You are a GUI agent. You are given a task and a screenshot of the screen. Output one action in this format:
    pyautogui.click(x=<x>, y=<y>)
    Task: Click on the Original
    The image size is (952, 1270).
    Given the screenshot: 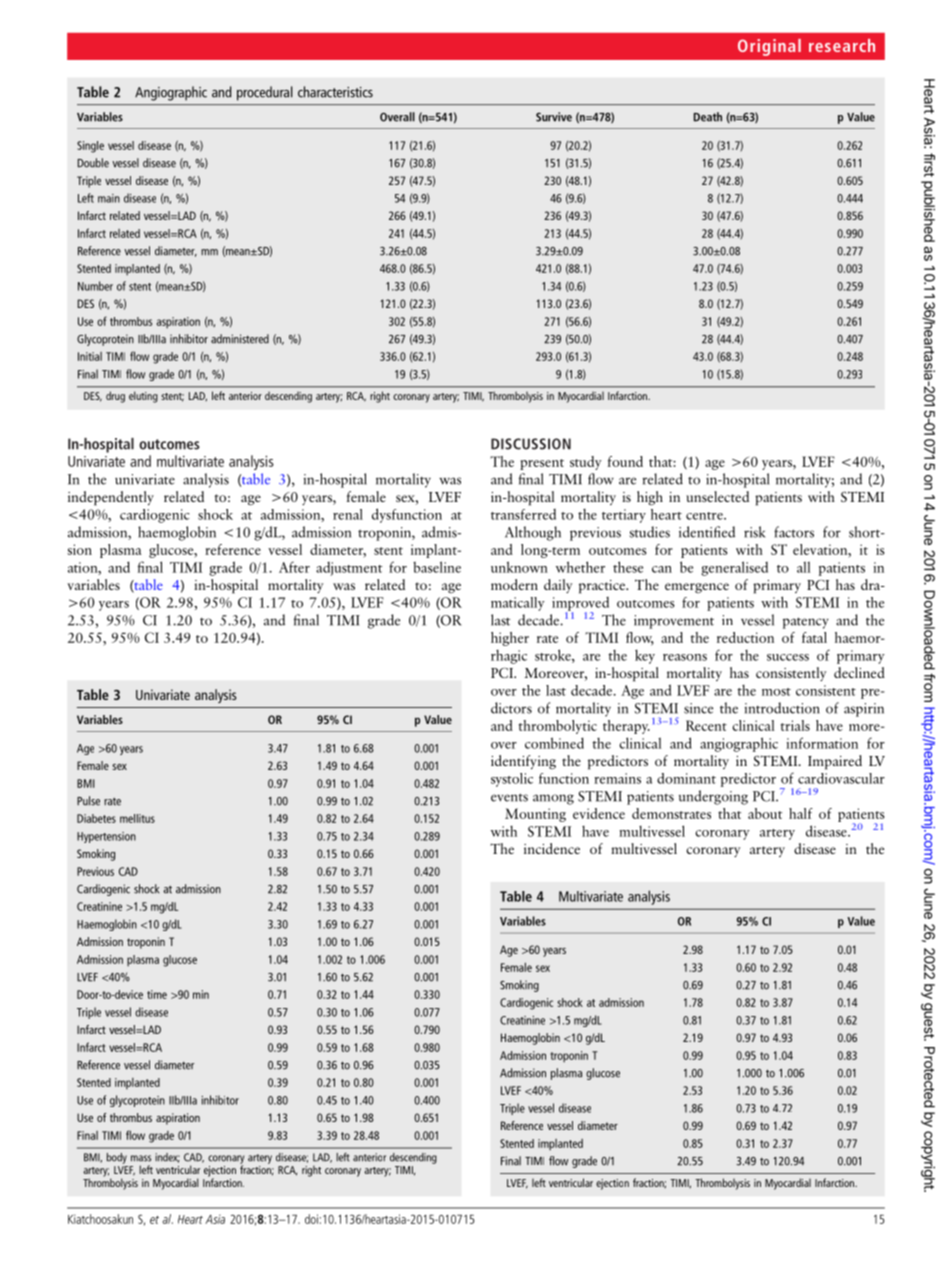 What is the action you would take?
    pyautogui.click(x=769, y=47)
